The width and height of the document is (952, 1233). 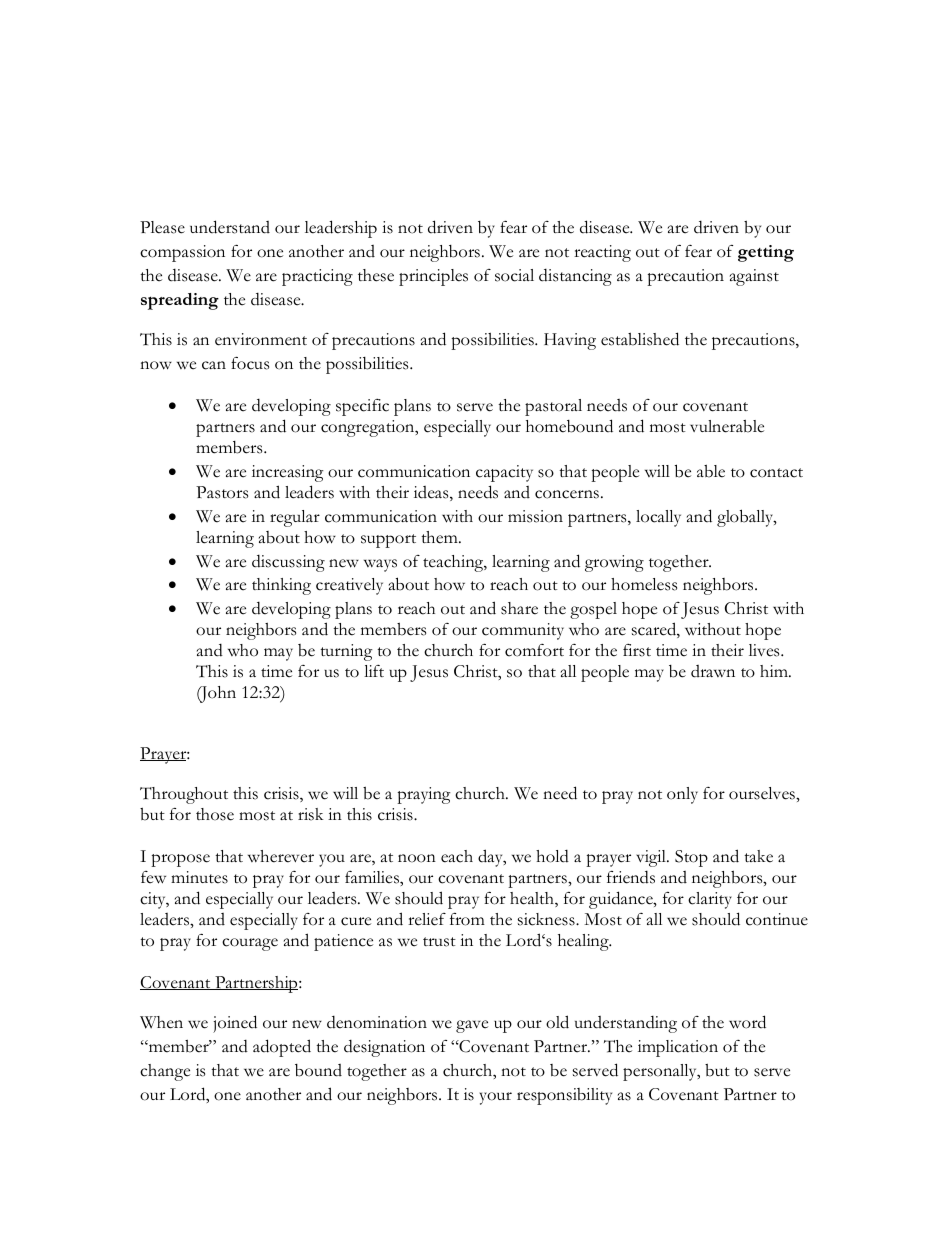 I want to click on turning, so click(x=346, y=652).
